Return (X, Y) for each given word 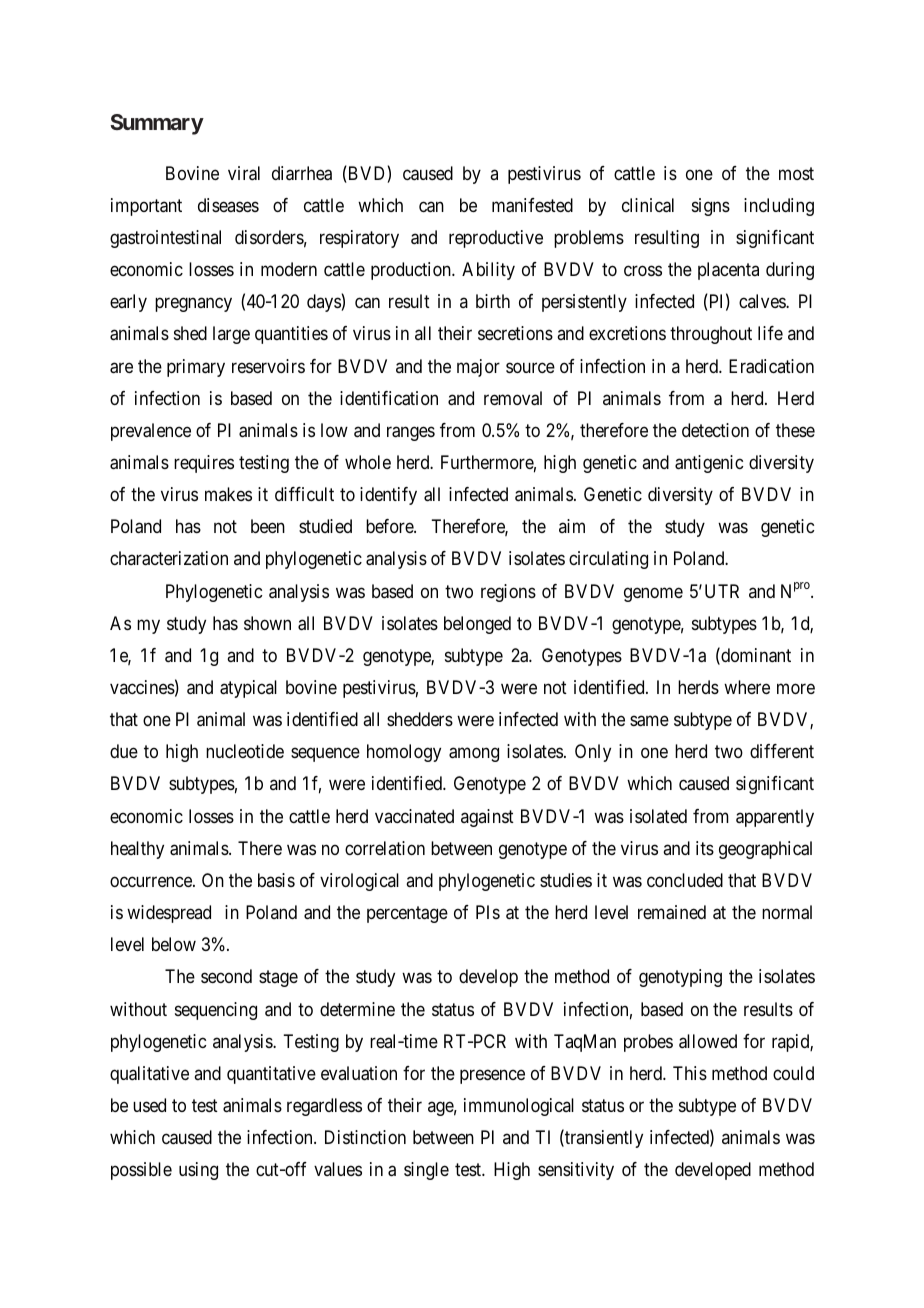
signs (711, 207)
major (478, 368)
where (747, 687)
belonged (477, 625)
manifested (532, 205)
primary (196, 368)
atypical (248, 689)
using (198, 1171)
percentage (407, 914)
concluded (685, 880)
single (426, 1171)
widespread (169, 914)
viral (244, 173)
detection (715, 430)
